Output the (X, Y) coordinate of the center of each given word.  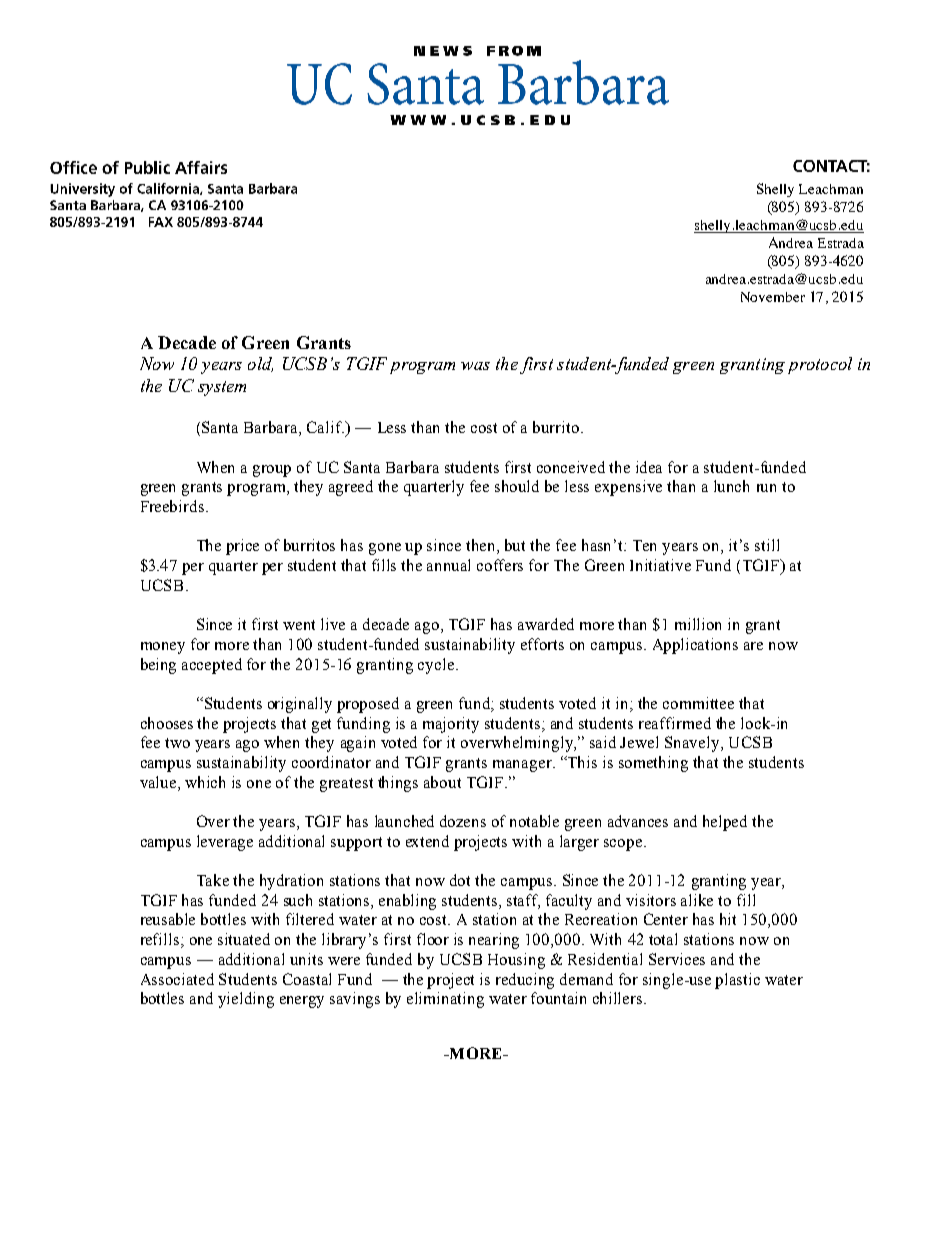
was (475, 366)
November (773, 297)
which (205, 782)
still (767, 545)
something (653, 764)
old (260, 364)
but (515, 545)
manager (523, 766)
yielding (246, 1000)
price (242, 547)
